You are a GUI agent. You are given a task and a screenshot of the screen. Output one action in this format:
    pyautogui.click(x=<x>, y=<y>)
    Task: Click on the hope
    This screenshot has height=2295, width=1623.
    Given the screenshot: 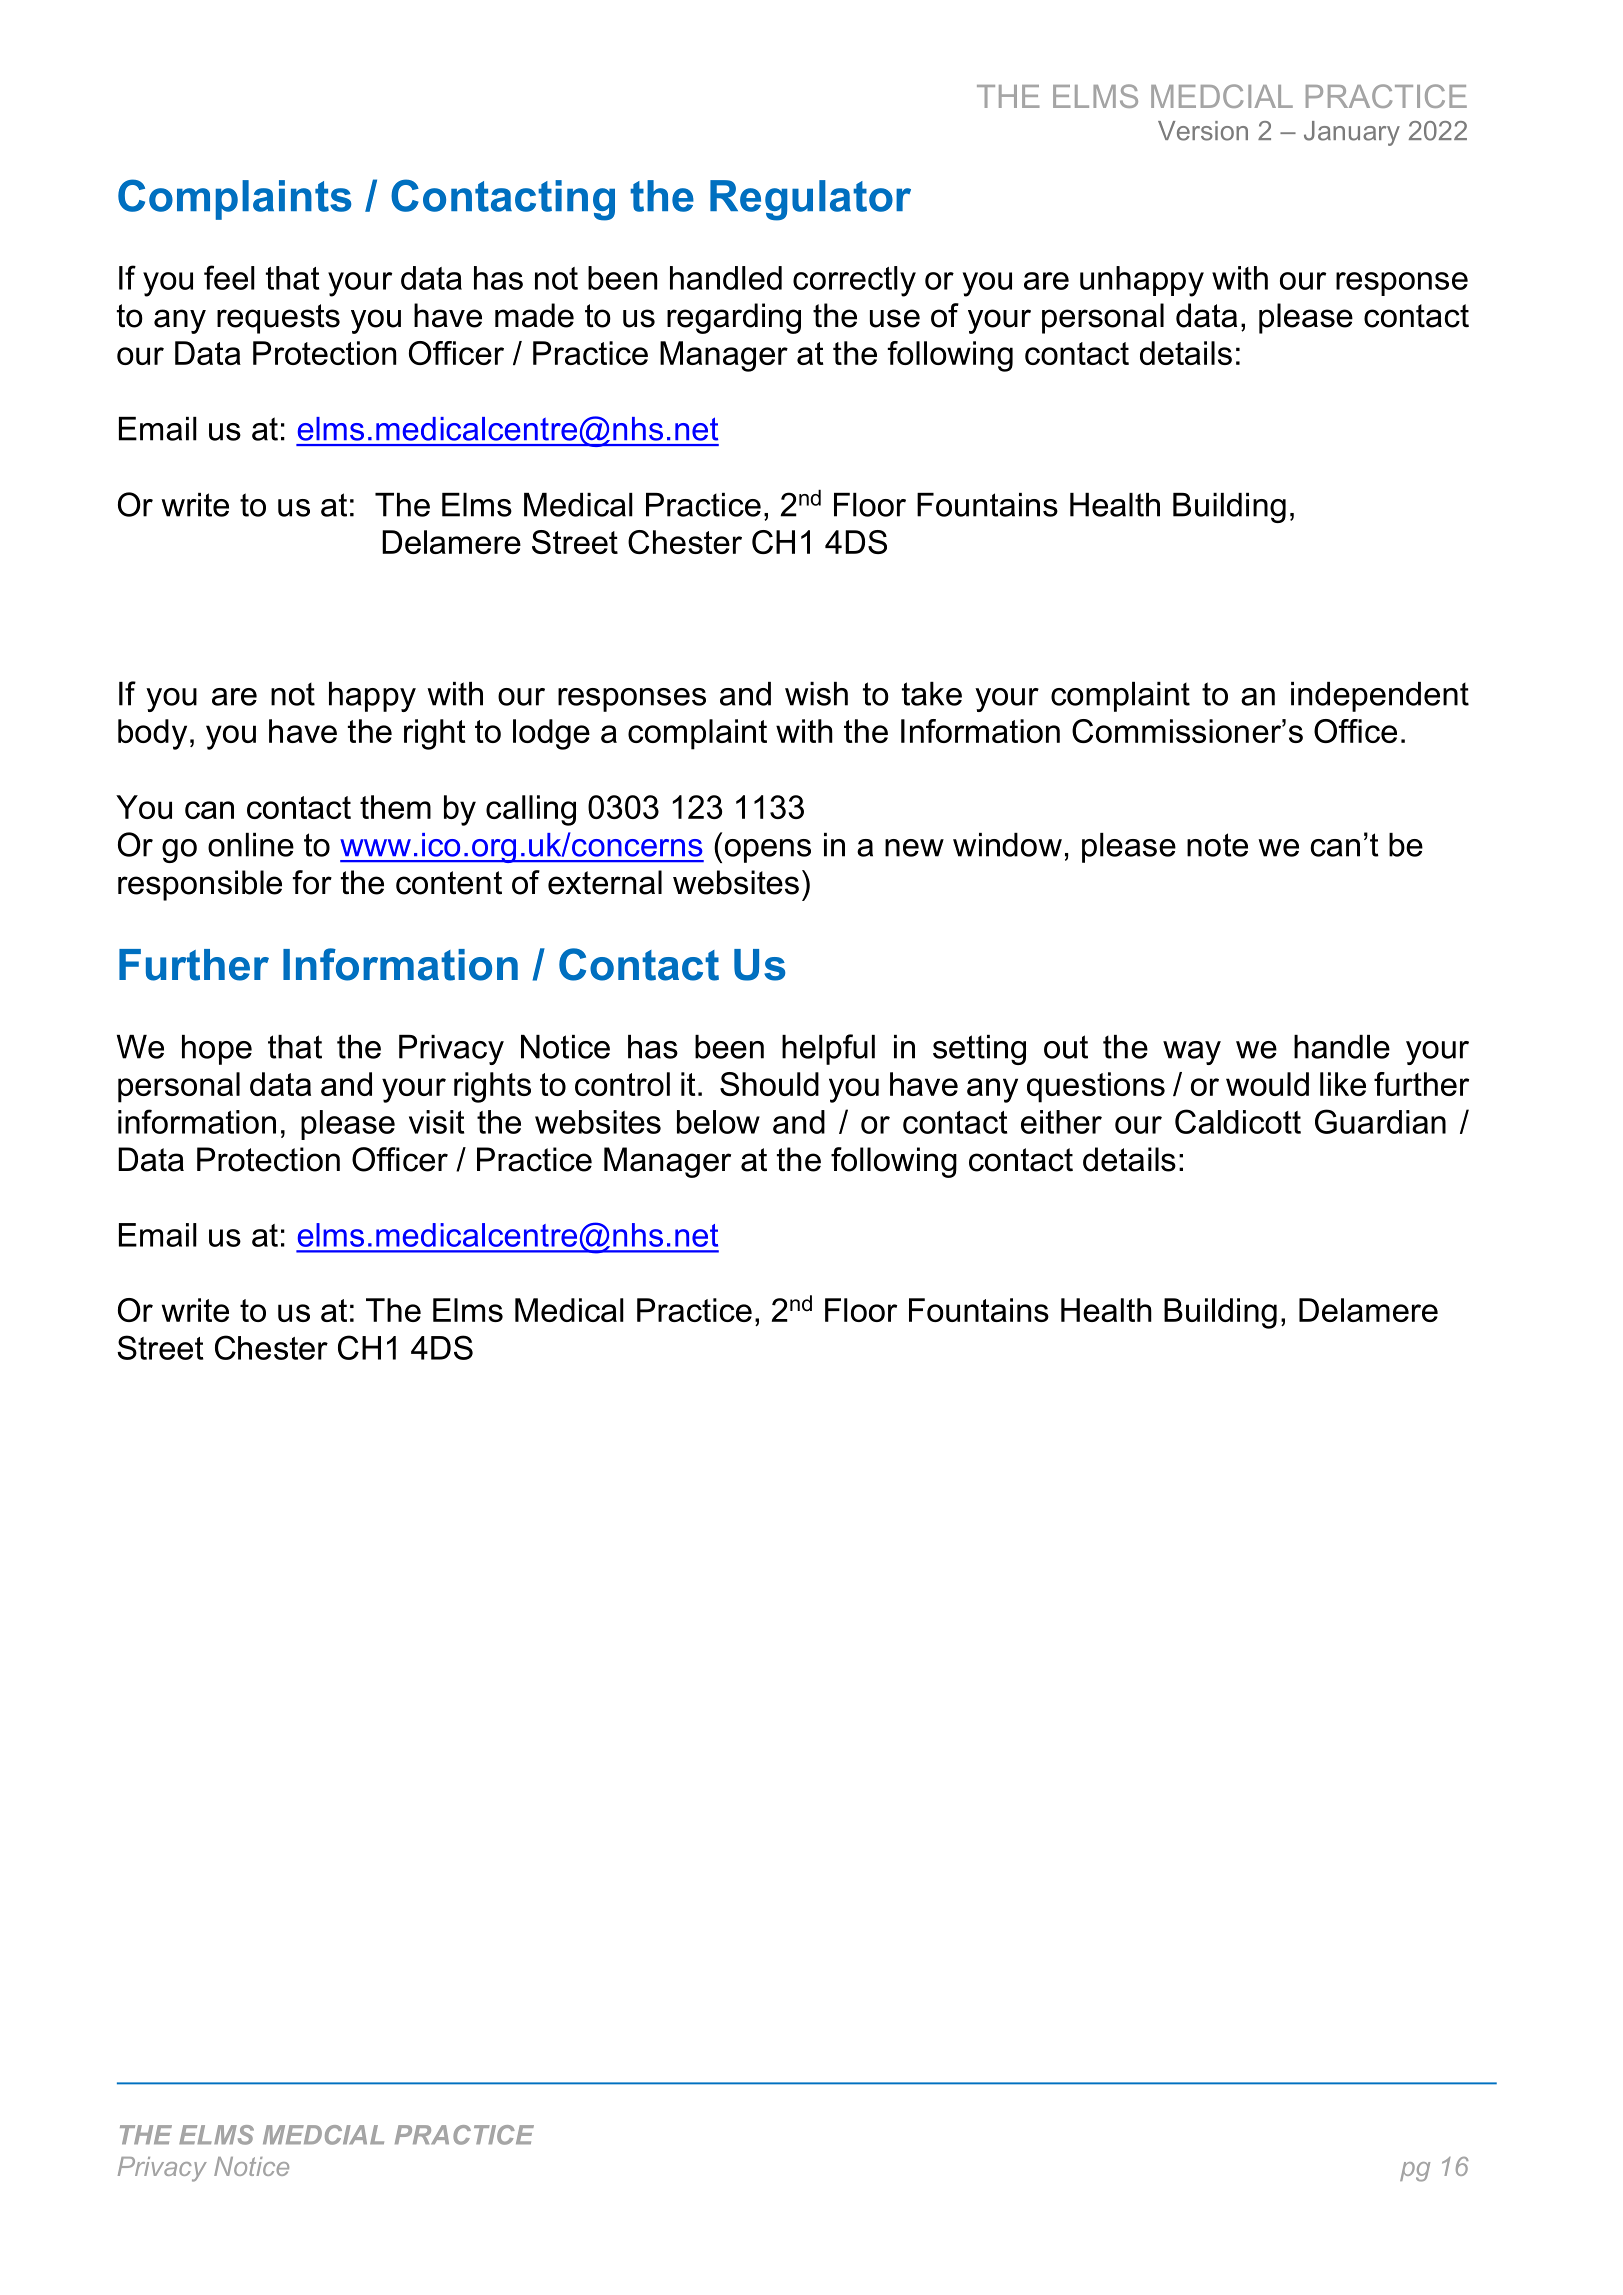 What is the action you would take?
    pyautogui.click(x=217, y=1050)
